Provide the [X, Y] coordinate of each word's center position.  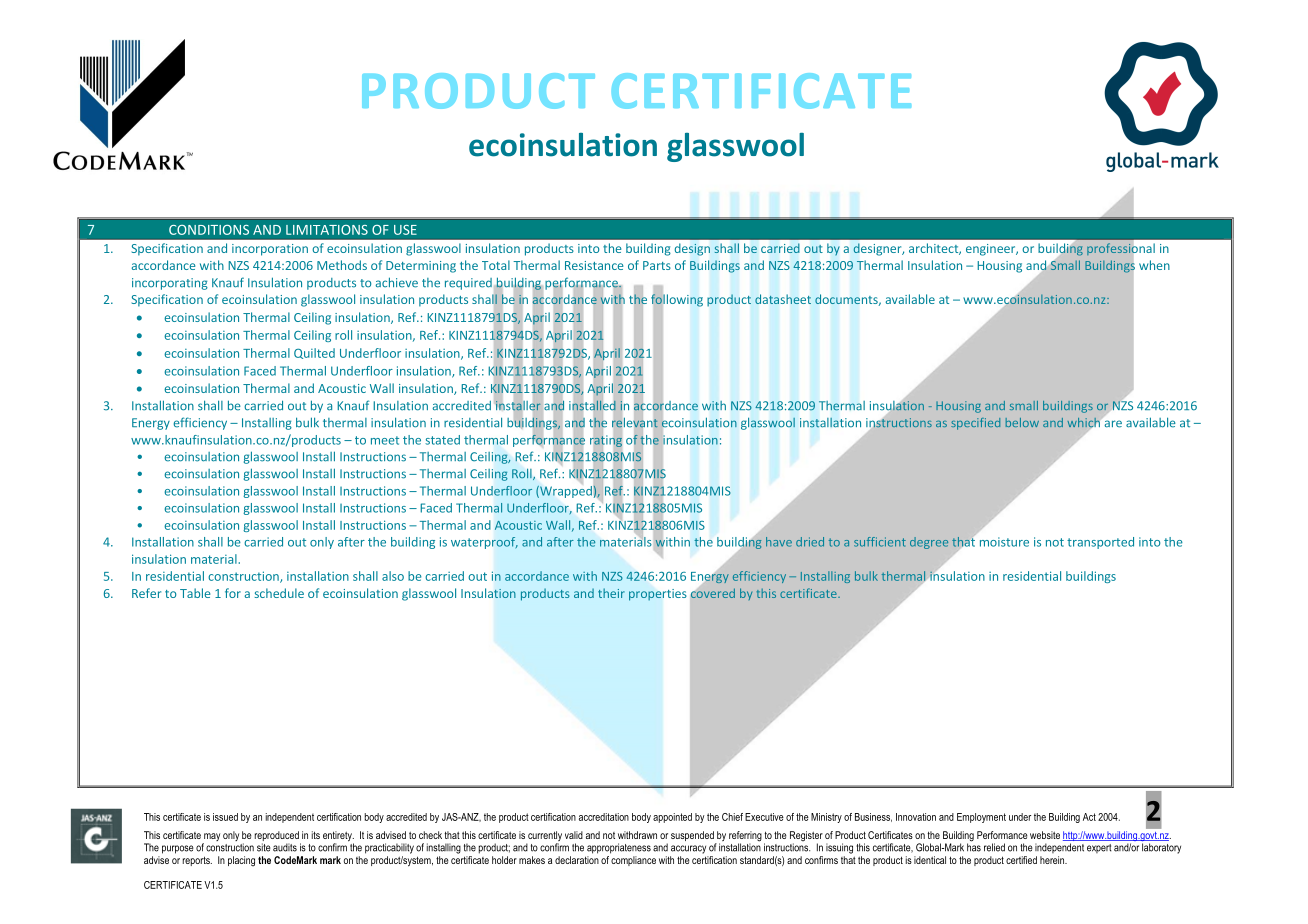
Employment [981, 818]
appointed [672, 818]
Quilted [314, 353]
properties [658, 595]
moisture [1004, 542]
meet [385, 440]
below [1022, 422]
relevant [635, 423]
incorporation [270, 250]
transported [1100, 543]
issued [225, 817]
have [779, 542]
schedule [279, 593]
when [1154, 265]
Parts [657, 265]
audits [285, 847]
